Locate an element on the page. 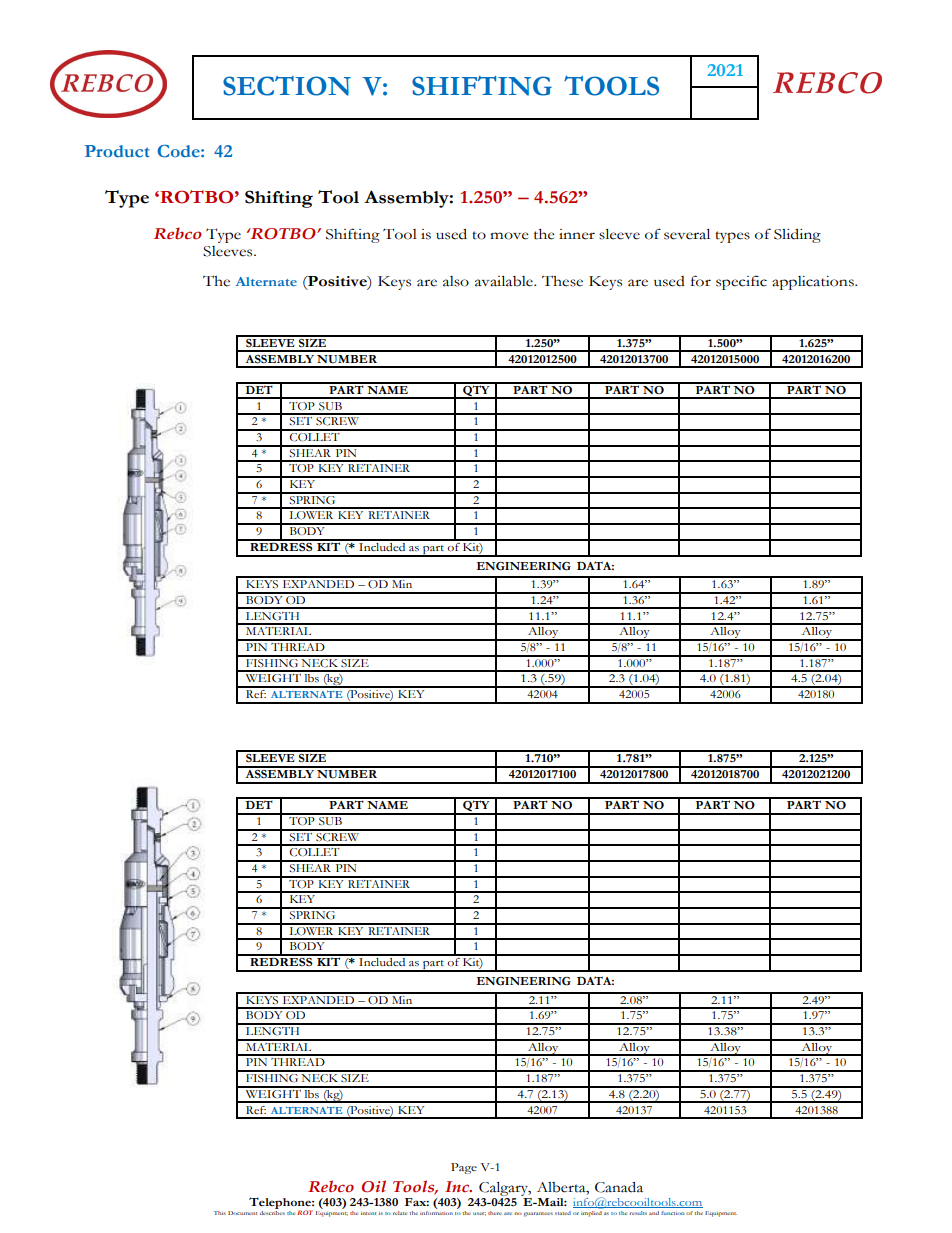  available is located at coordinates (505, 281).
